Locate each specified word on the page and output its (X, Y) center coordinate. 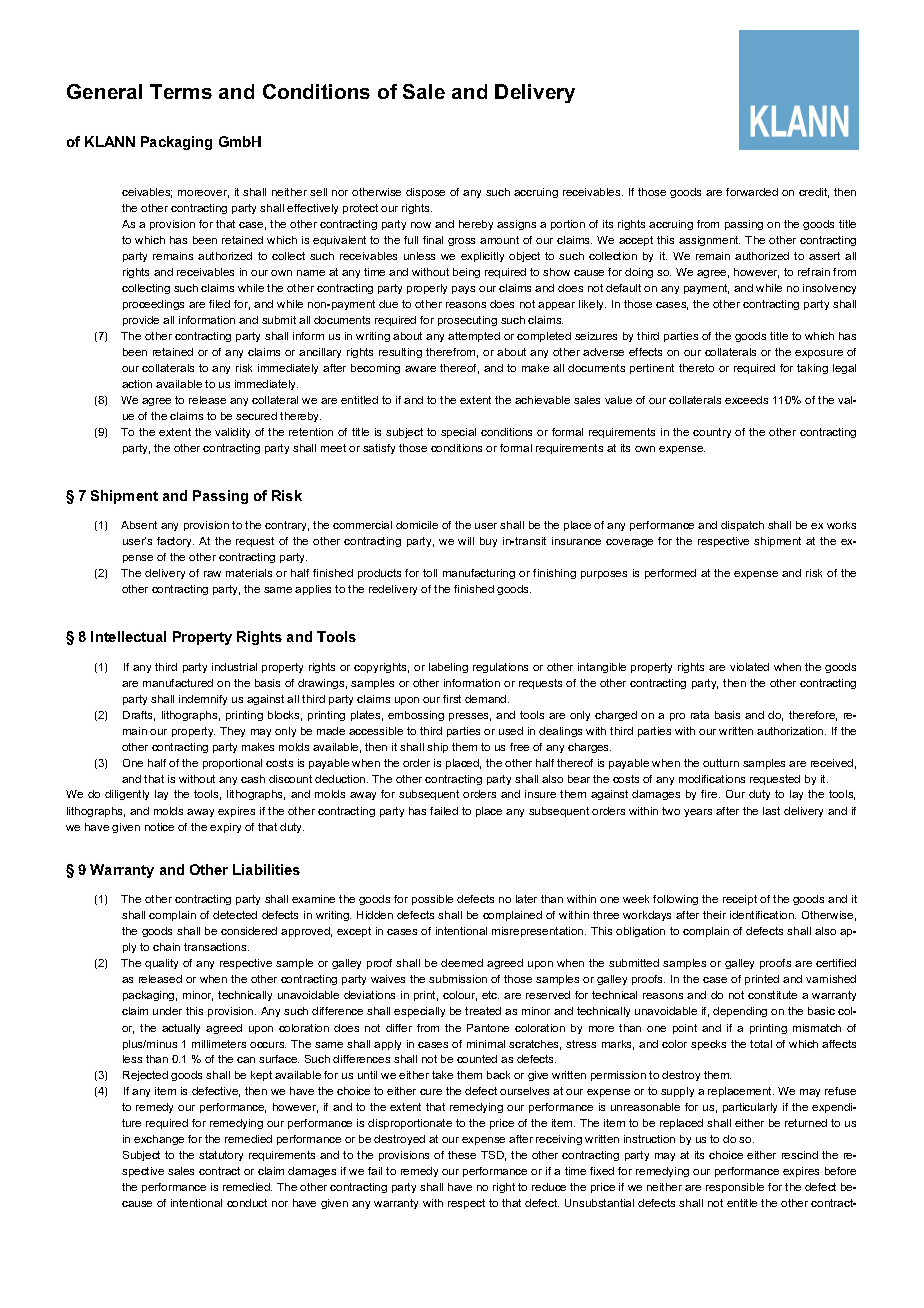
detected (235, 915)
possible (432, 900)
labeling (448, 668)
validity (232, 433)
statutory (221, 1156)
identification (763, 915)
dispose (425, 193)
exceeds (746, 400)
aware (420, 369)
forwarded (752, 192)
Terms (181, 91)
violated (749, 667)
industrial (234, 667)
